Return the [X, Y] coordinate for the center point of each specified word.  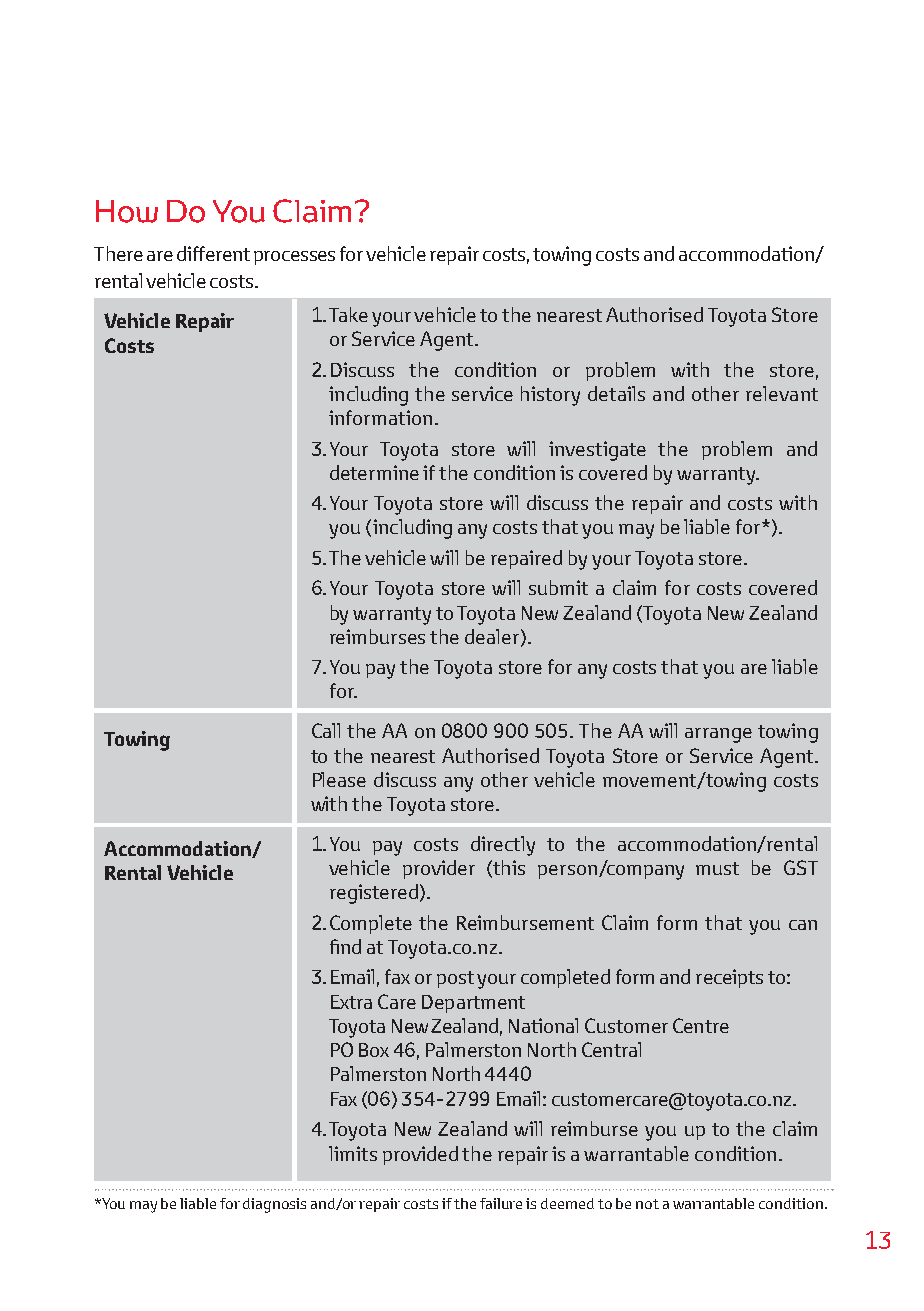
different [213, 253]
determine [374, 472]
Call [326, 730]
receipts [729, 978]
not [647, 1204]
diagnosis [274, 1205]
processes [294, 258]
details [616, 393]
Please [339, 779]
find [345, 946]
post [455, 979]
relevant [782, 393]
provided [420, 1155]
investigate [597, 451]
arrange [718, 735]
